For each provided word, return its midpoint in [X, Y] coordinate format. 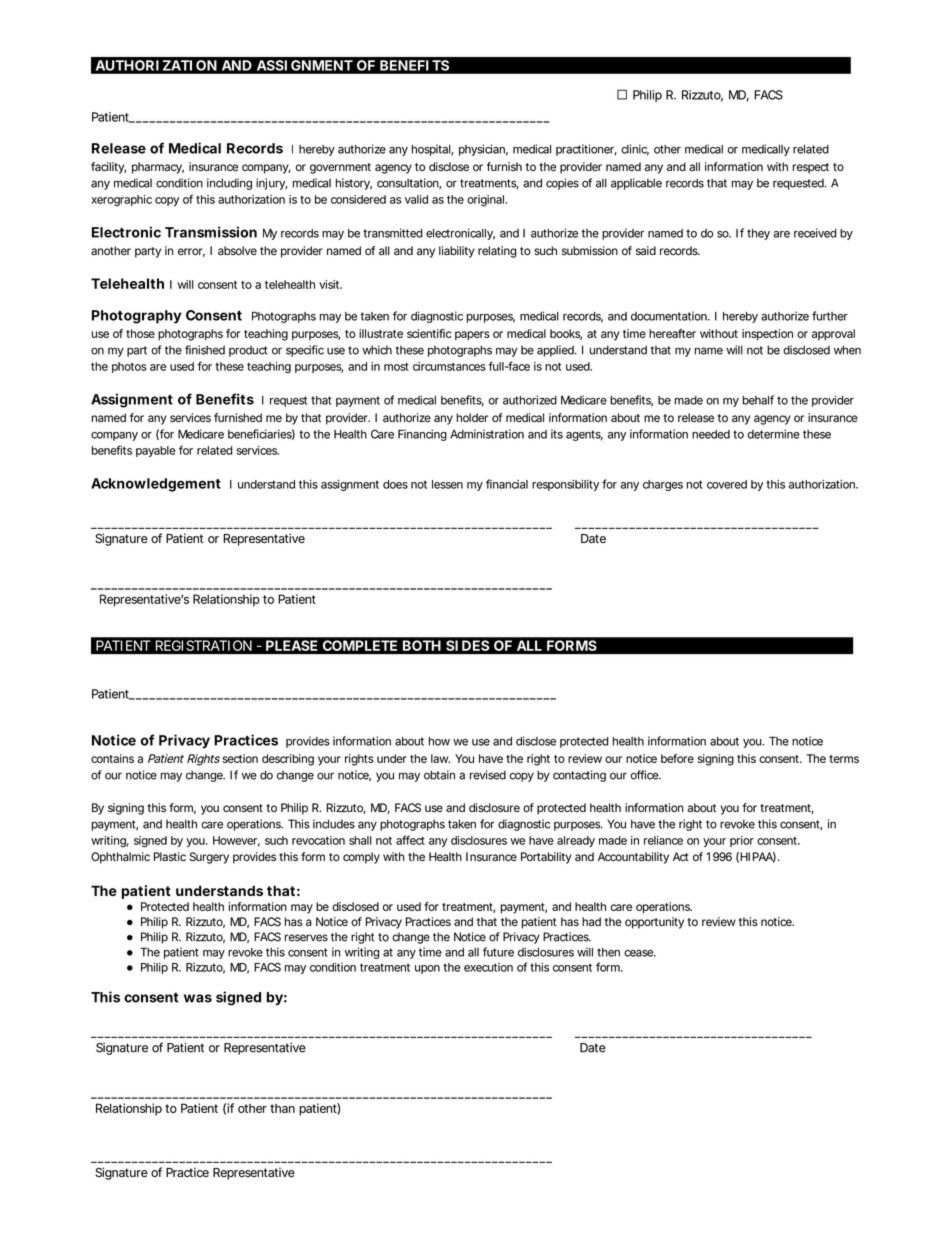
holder [472, 417]
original [487, 201]
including [229, 184]
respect [811, 168]
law [440, 758]
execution [488, 967]
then [608, 952]
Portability [546, 858]
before [677, 758]
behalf [758, 400]
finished [205, 350]
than [282, 1108]
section [240, 758]
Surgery [209, 858]
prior [742, 841]
